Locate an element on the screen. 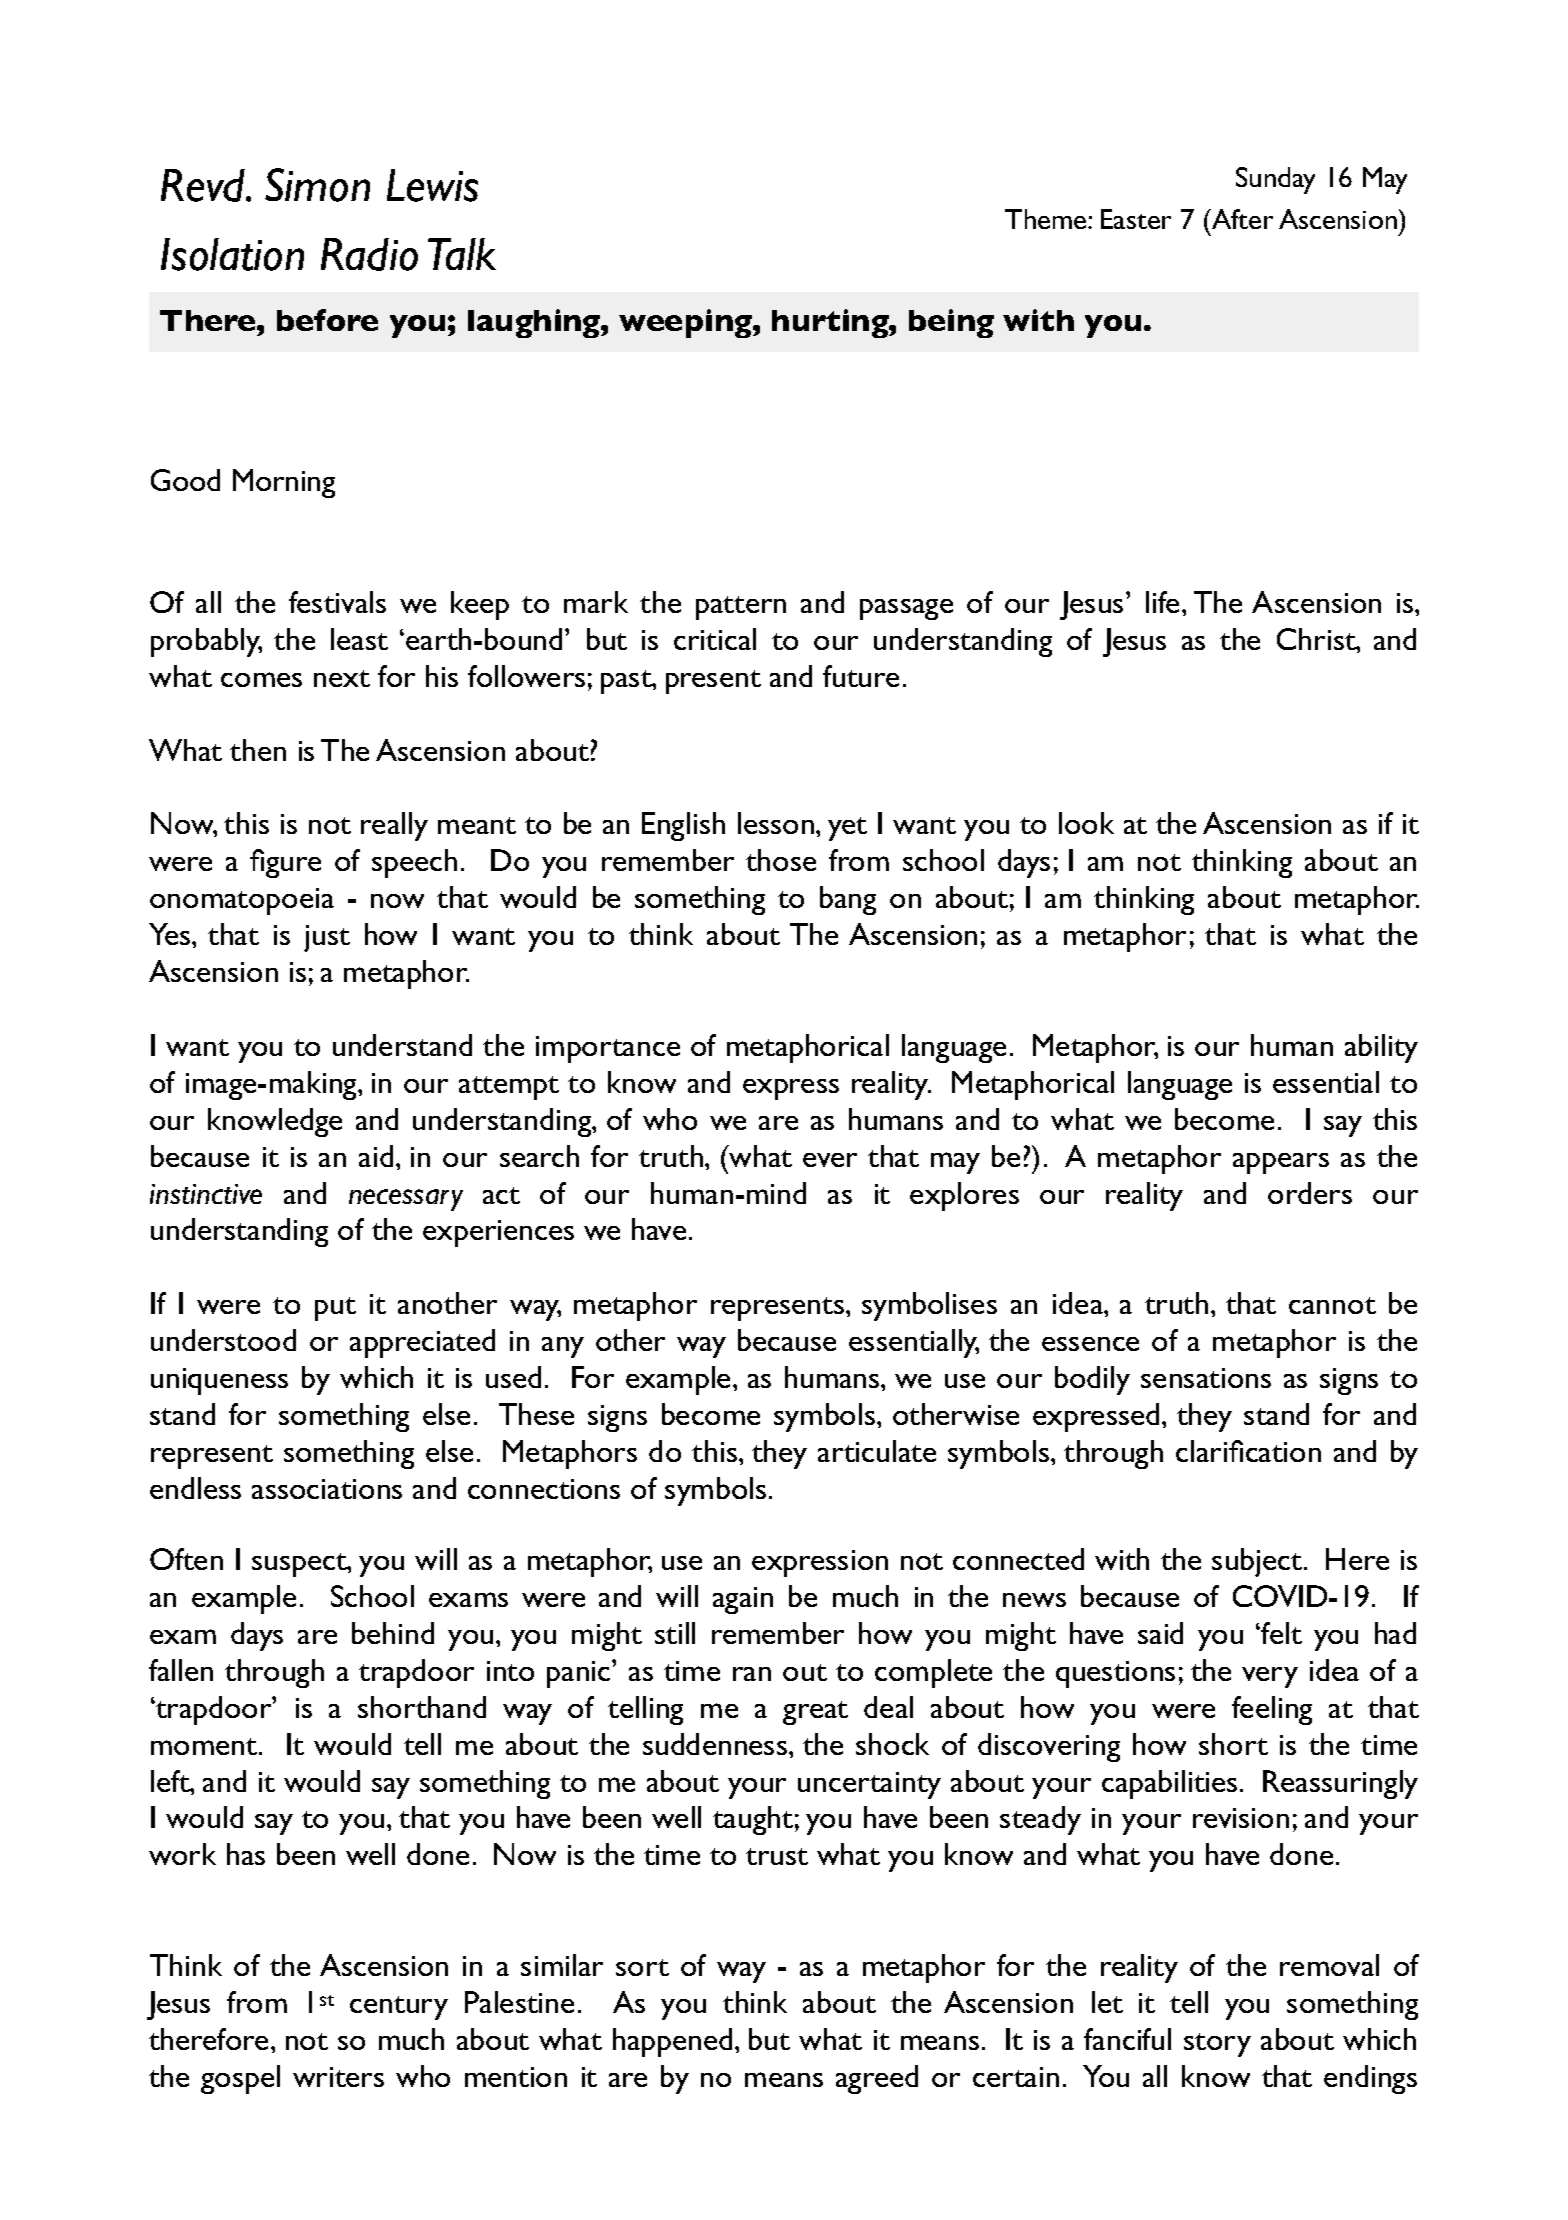 The width and height of the screenshot is (1568, 2220). future is located at coordinates (861, 676).
